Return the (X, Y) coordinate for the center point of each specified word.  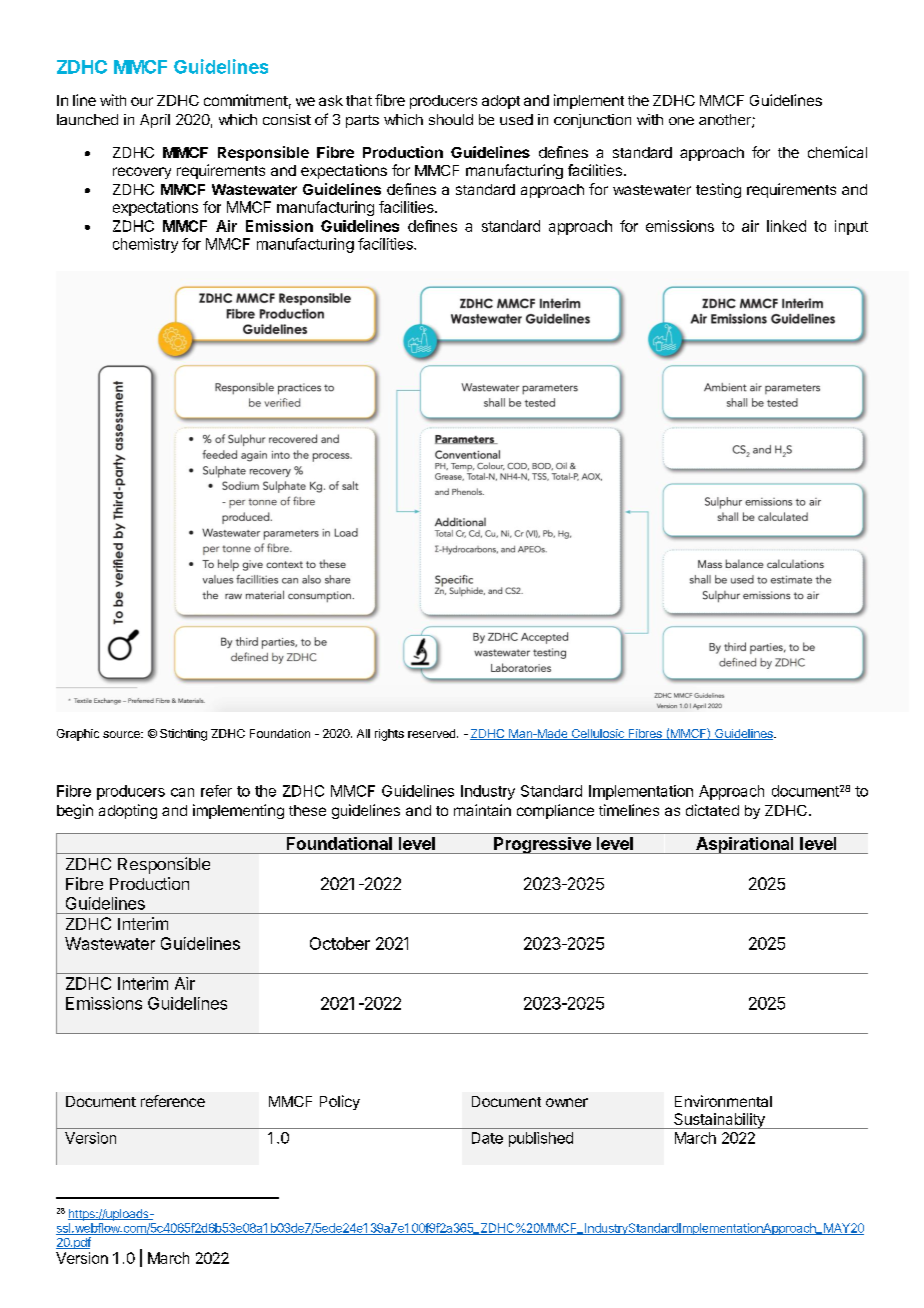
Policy (340, 1102)
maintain (482, 810)
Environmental (723, 1101)
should (451, 119)
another (726, 121)
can (182, 792)
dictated (712, 810)
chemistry (145, 245)
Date (487, 1138)
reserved (433, 733)
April (155, 121)
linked (786, 226)
